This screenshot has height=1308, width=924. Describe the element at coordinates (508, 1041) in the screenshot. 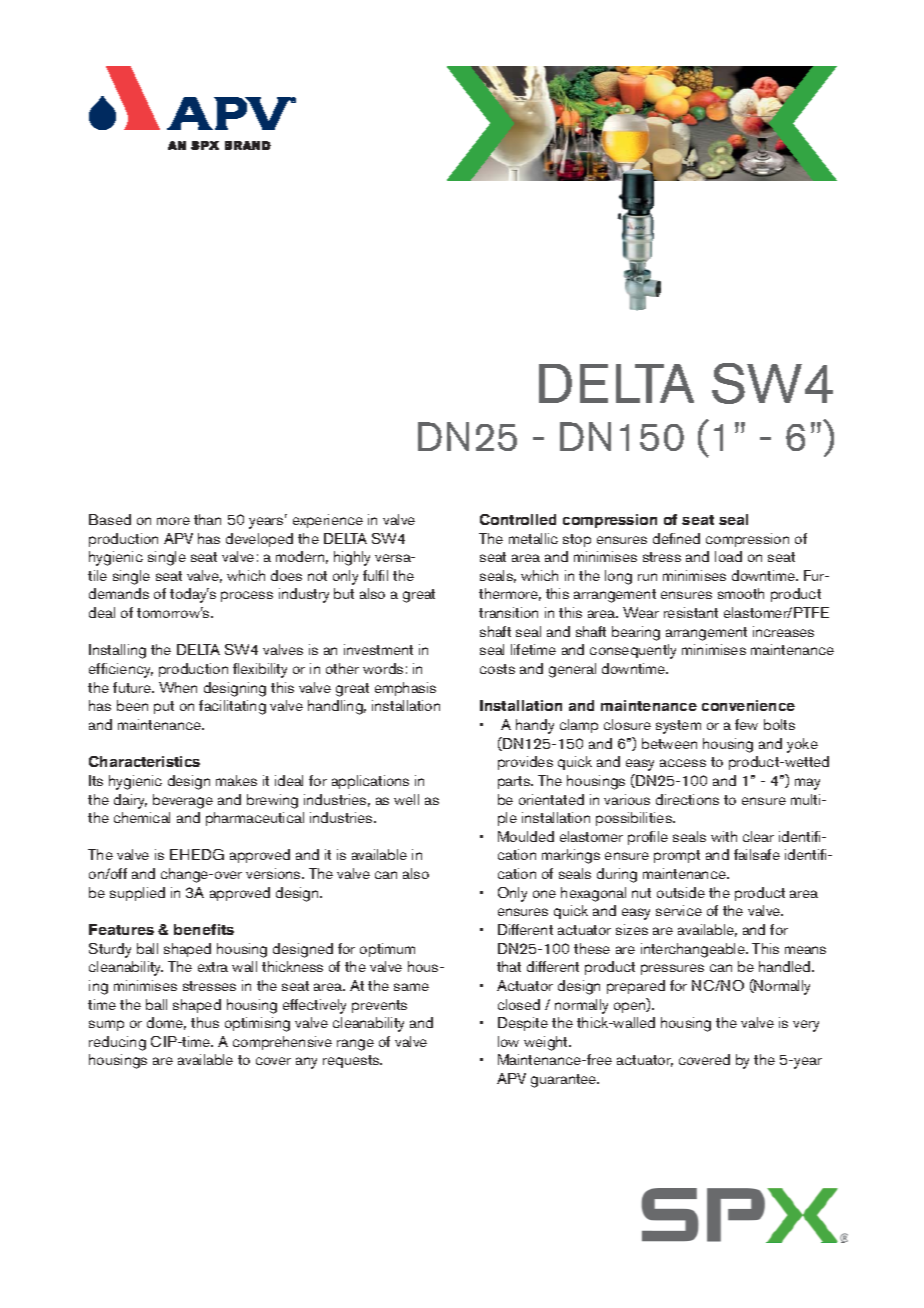

I see `low` at that location.
